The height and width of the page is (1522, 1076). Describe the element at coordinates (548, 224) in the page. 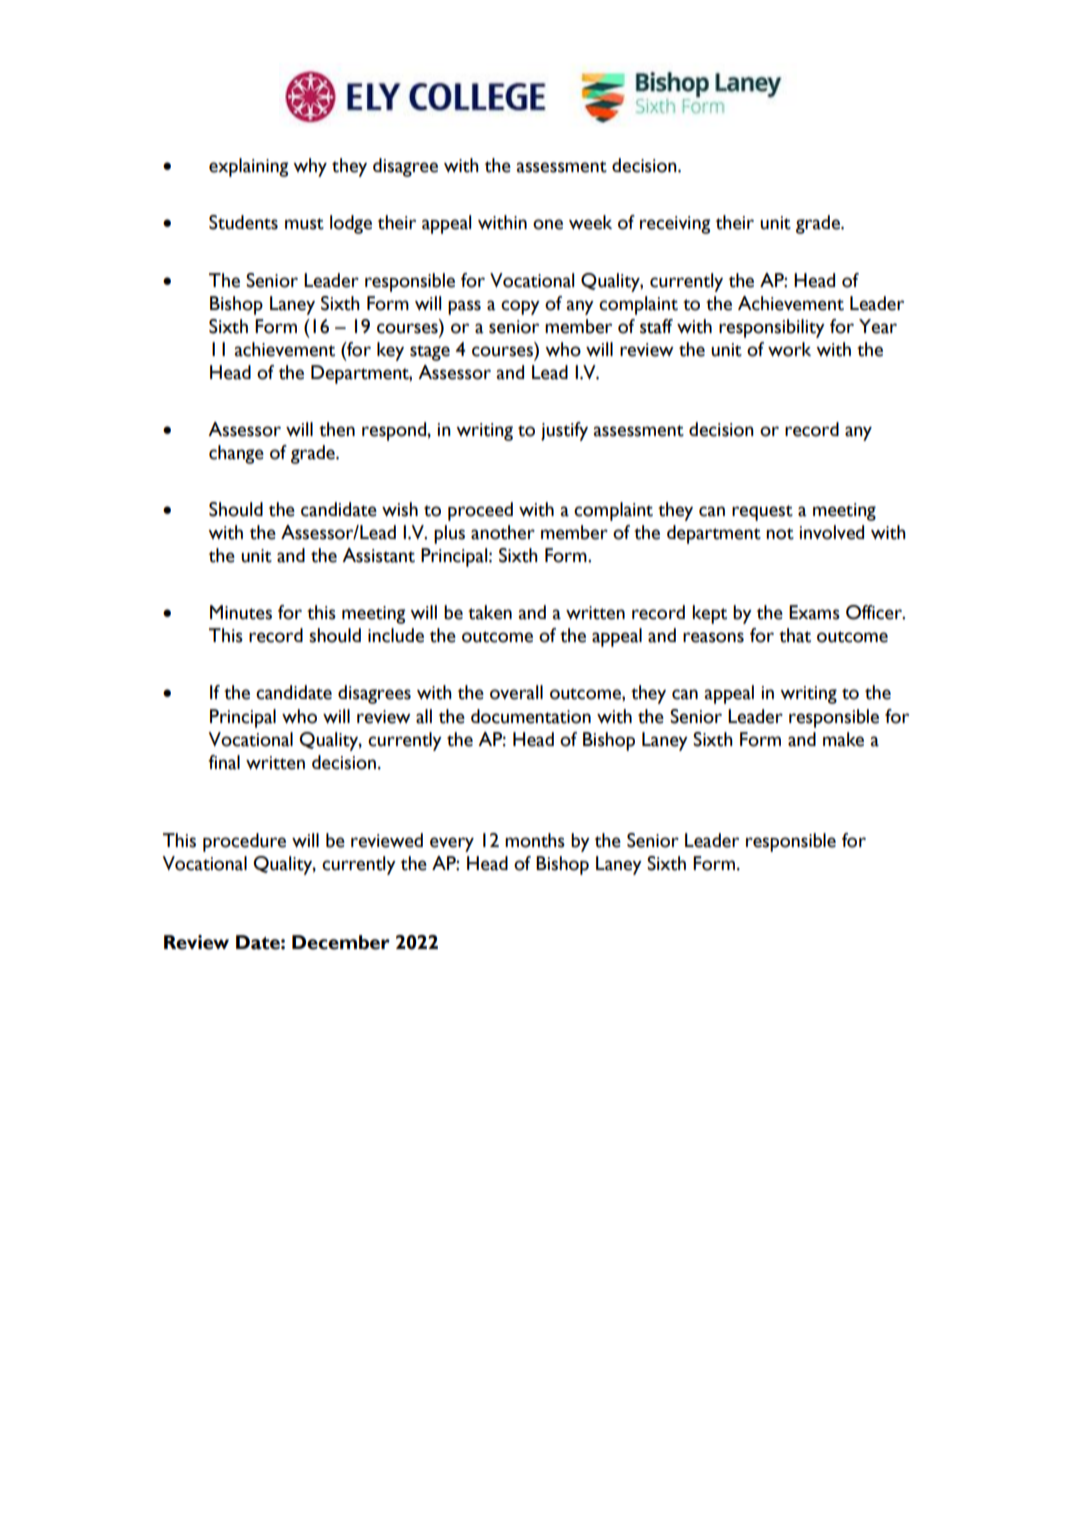

I see `one` at that location.
